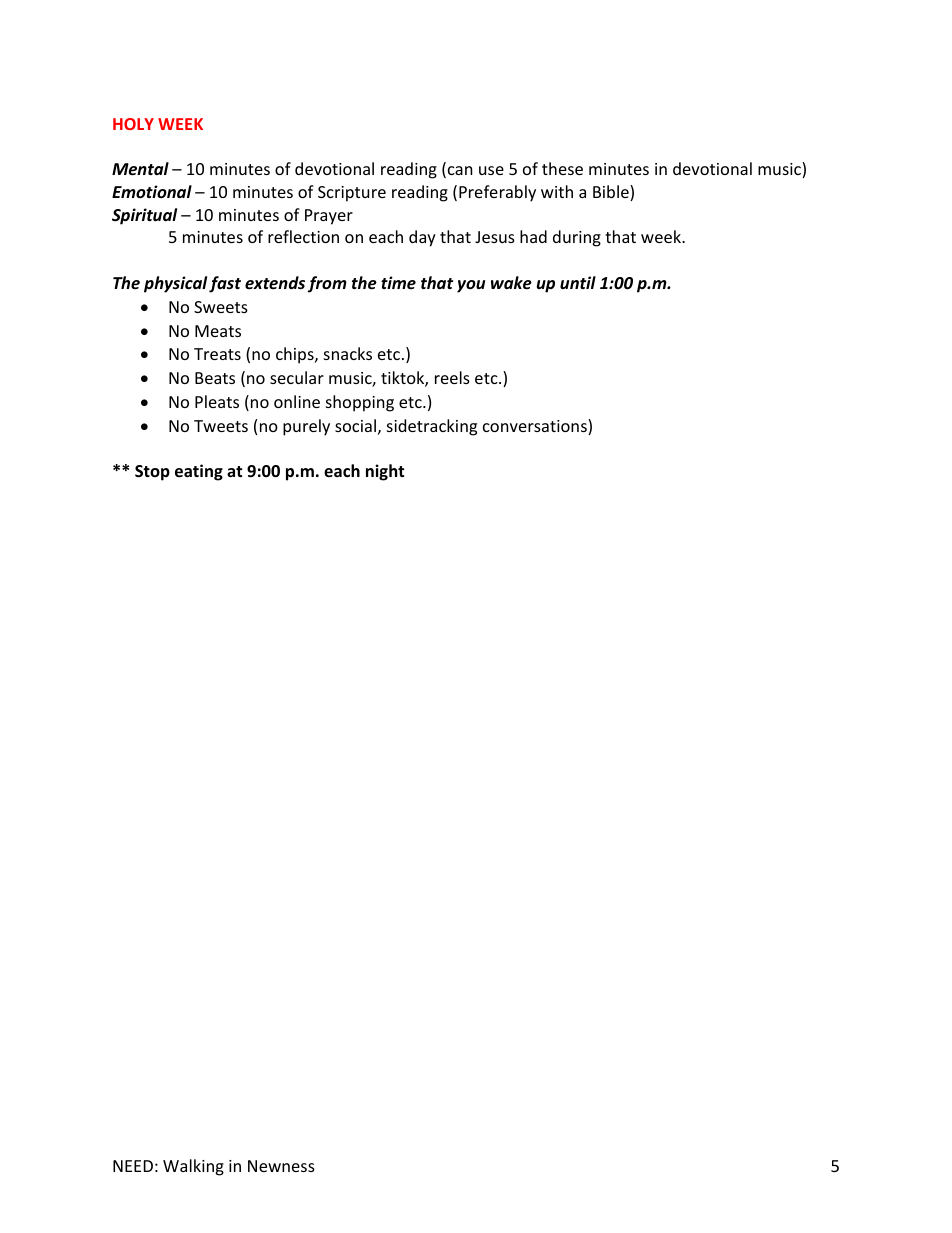 The width and height of the screenshot is (952, 1233). What do you see at coordinates (352, 194) in the screenshot?
I see `Scripture` at bounding box center [352, 194].
